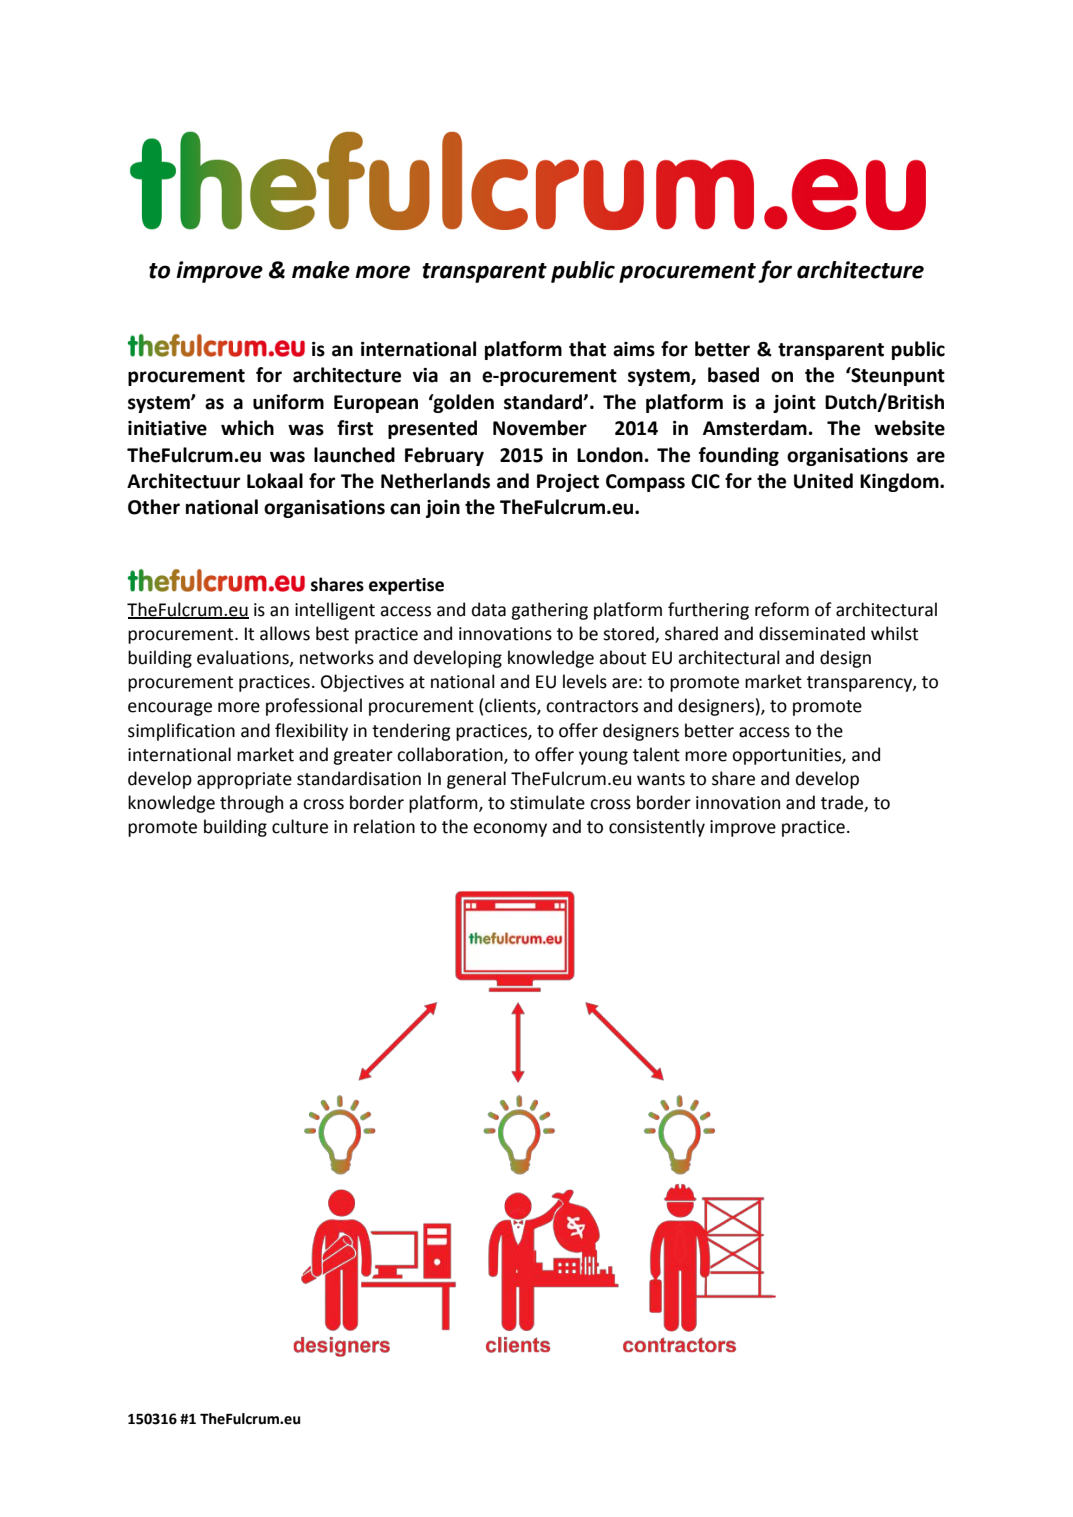  What do you see at coordinates (549, 611) in the screenshot?
I see `gathering` at bounding box center [549, 611].
